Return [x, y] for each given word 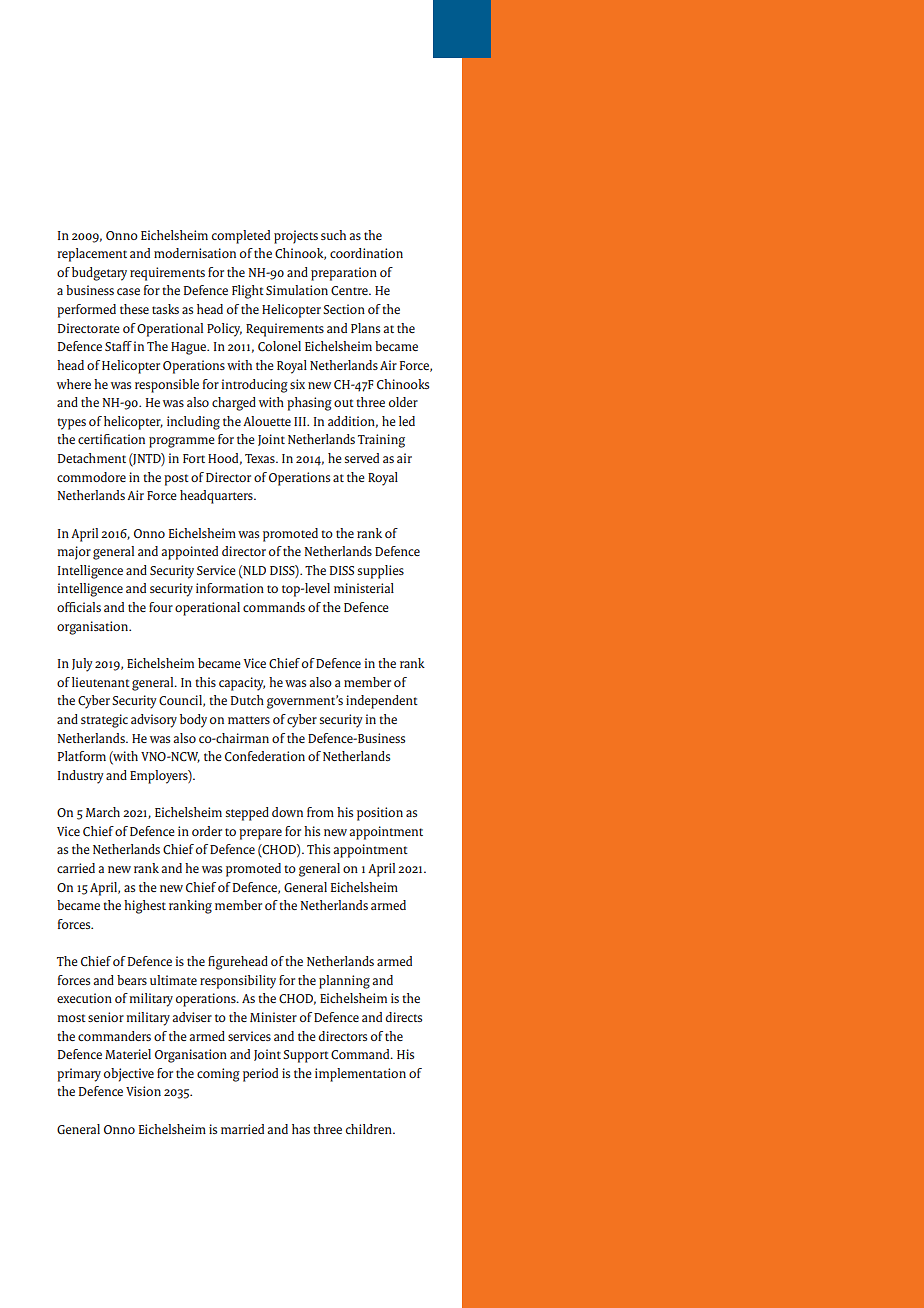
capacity [242, 684]
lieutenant [101, 682]
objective [129, 1075]
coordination [366, 253]
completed [241, 237]
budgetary [99, 274]
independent [382, 702]
